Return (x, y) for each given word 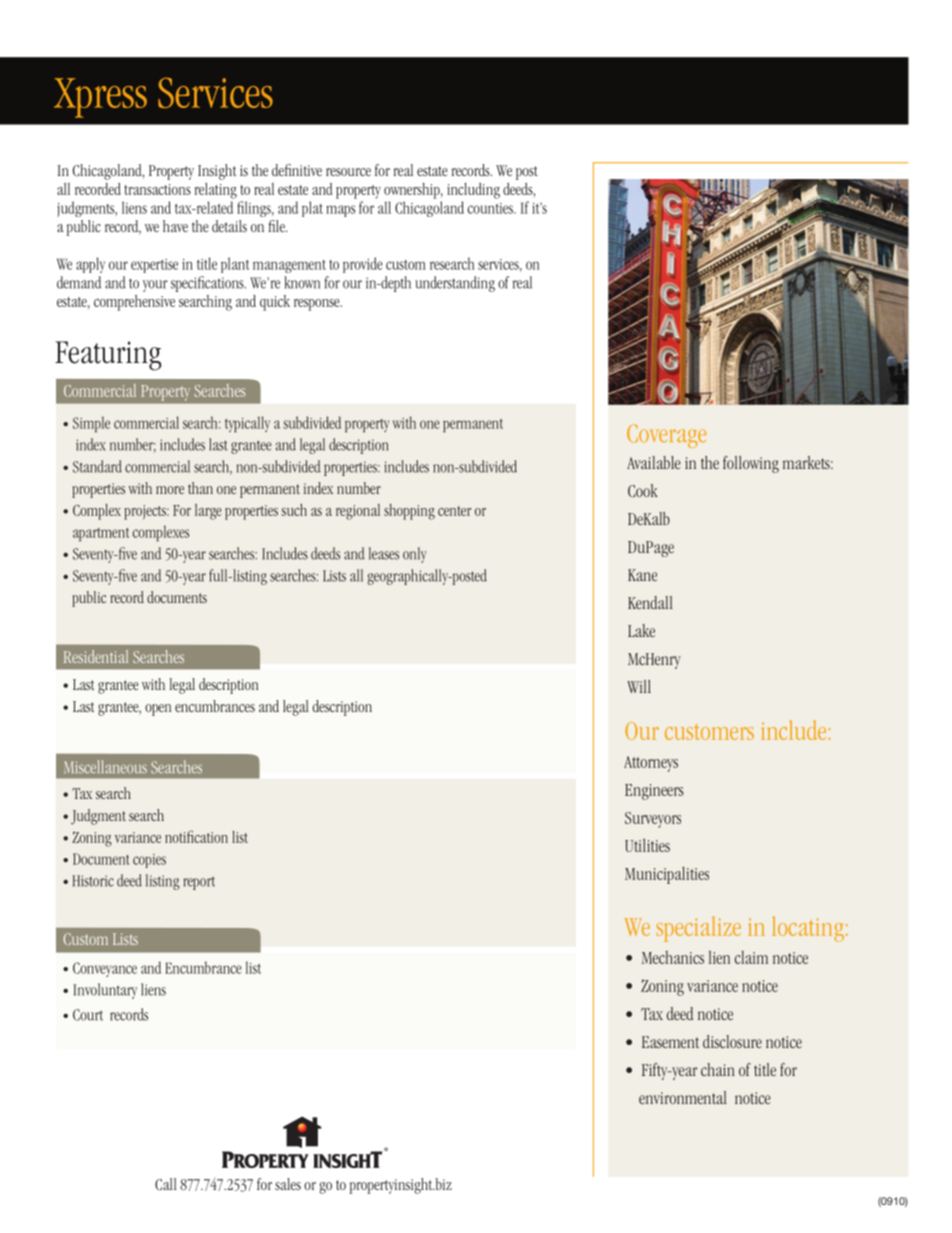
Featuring (108, 356)
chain (718, 1069)
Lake (641, 630)
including (473, 191)
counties (491, 208)
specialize (699, 929)
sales (288, 1184)
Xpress (100, 98)
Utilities (647, 845)
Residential (96, 656)
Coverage (666, 436)
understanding (455, 284)
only (415, 555)
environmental (683, 1097)
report (199, 883)
